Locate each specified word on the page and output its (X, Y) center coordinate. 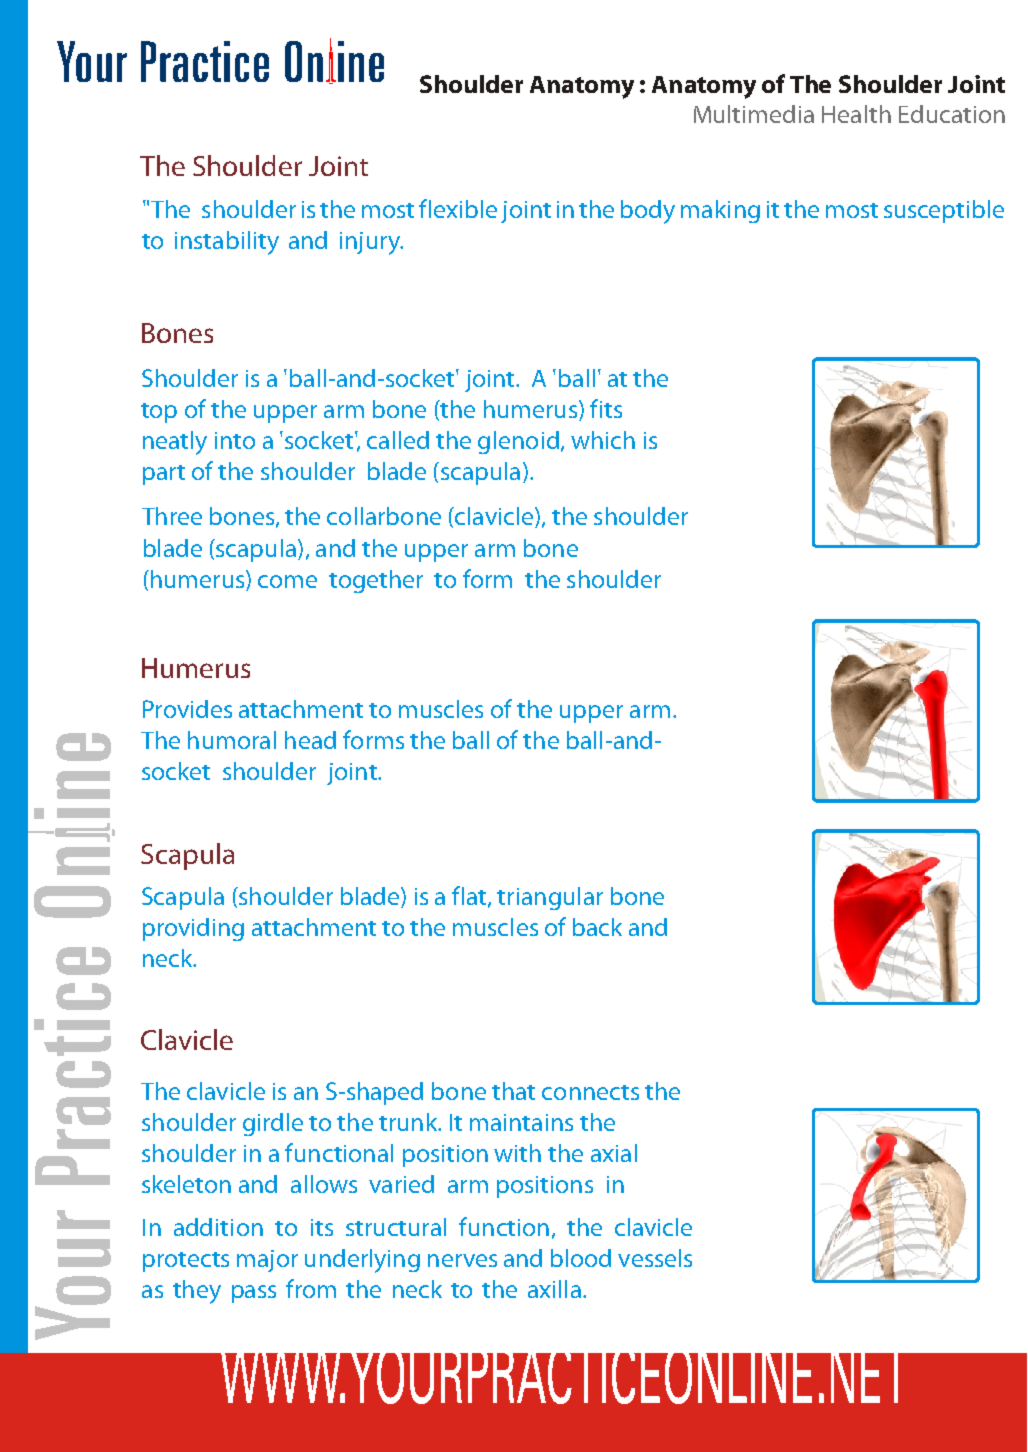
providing (193, 929)
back (597, 927)
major (267, 1261)
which (603, 440)
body (648, 212)
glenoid (518, 442)
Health (856, 114)
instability (227, 243)
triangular (550, 898)
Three (172, 516)
